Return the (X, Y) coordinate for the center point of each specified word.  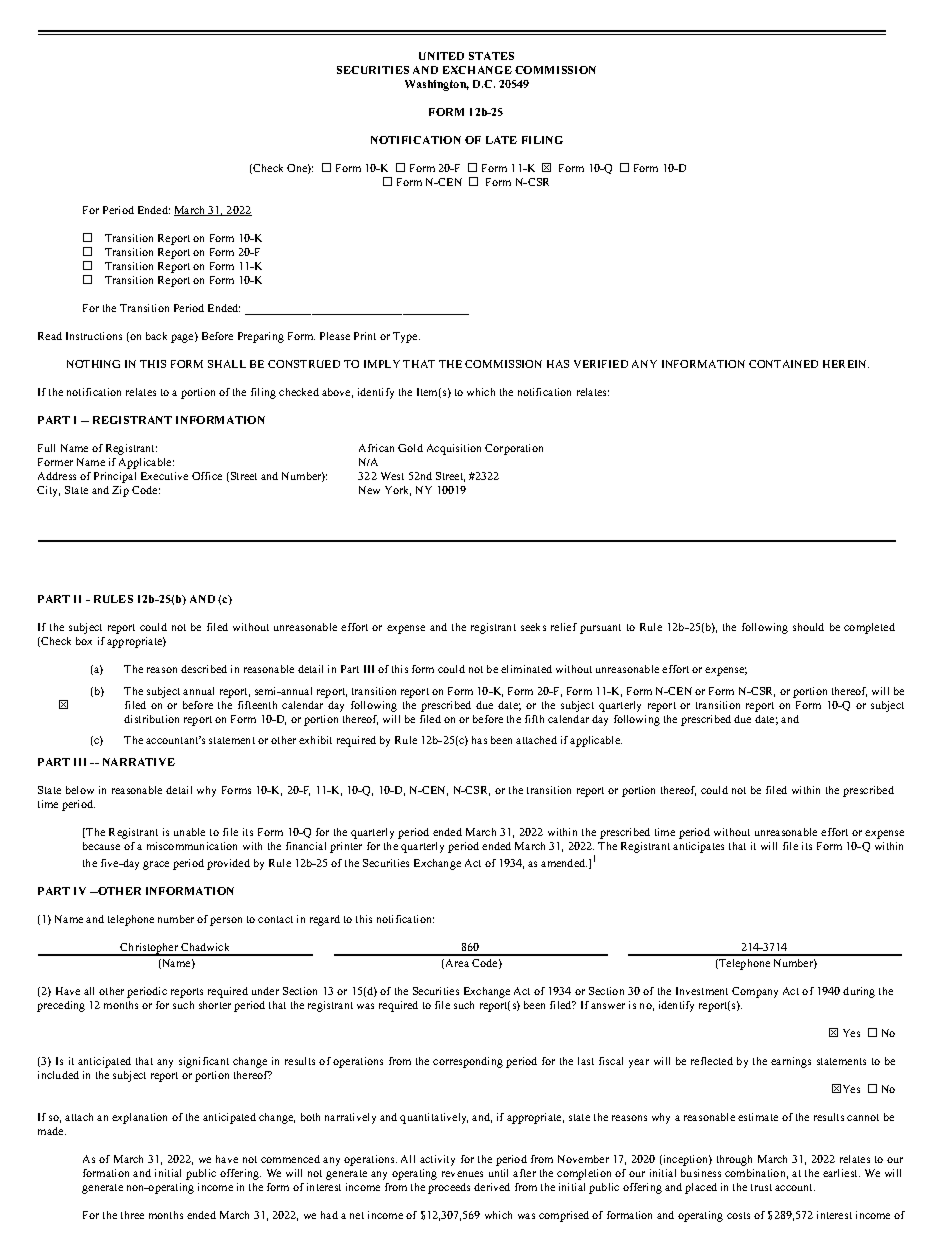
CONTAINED (783, 364)
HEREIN (846, 364)
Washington (437, 85)
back (156, 336)
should (808, 627)
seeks (533, 627)
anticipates (698, 847)
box (84, 641)
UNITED (441, 56)
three (132, 1215)
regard (325, 920)
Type (406, 337)
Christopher (149, 949)
